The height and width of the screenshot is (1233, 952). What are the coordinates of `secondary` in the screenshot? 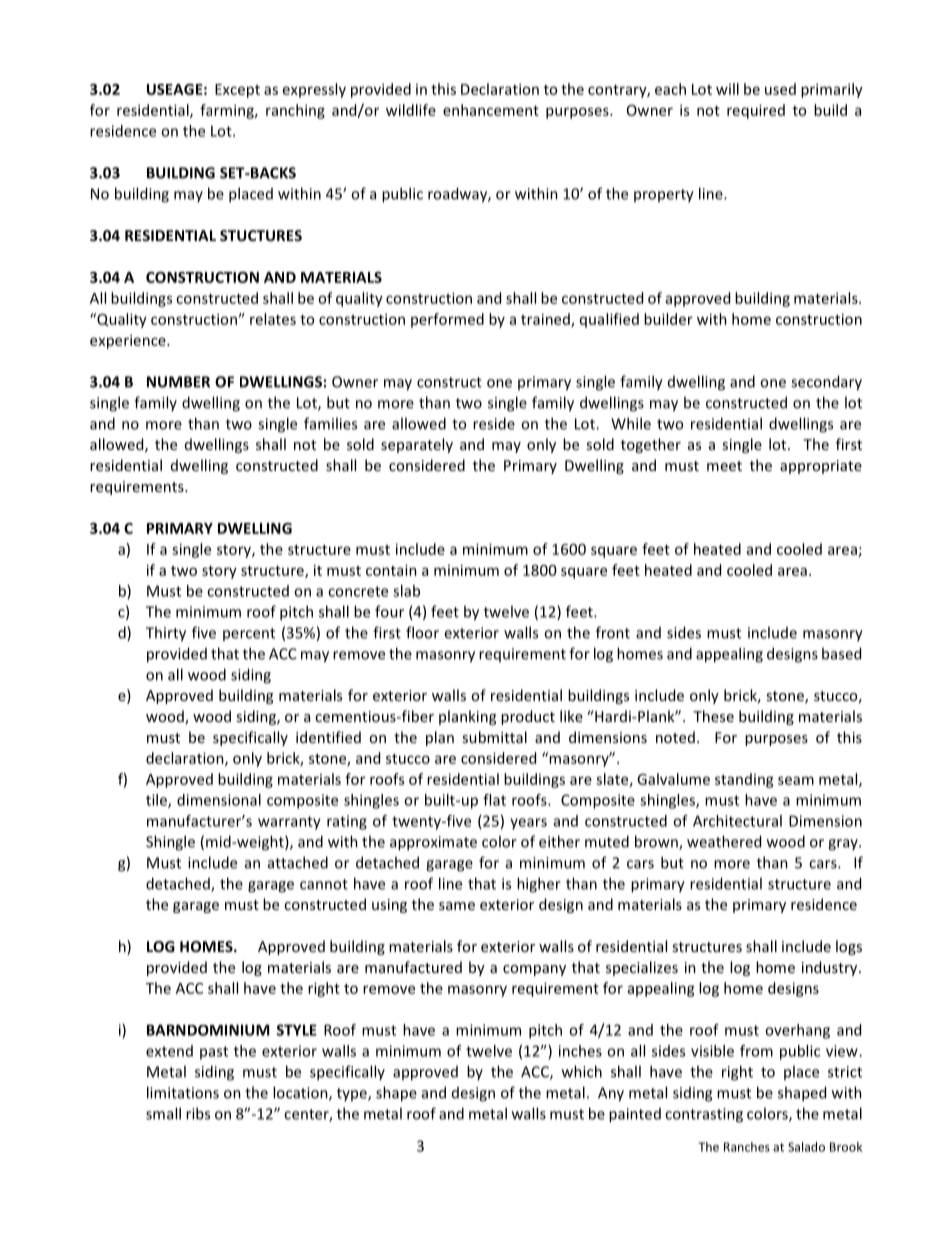 It's located at (826, 383).
